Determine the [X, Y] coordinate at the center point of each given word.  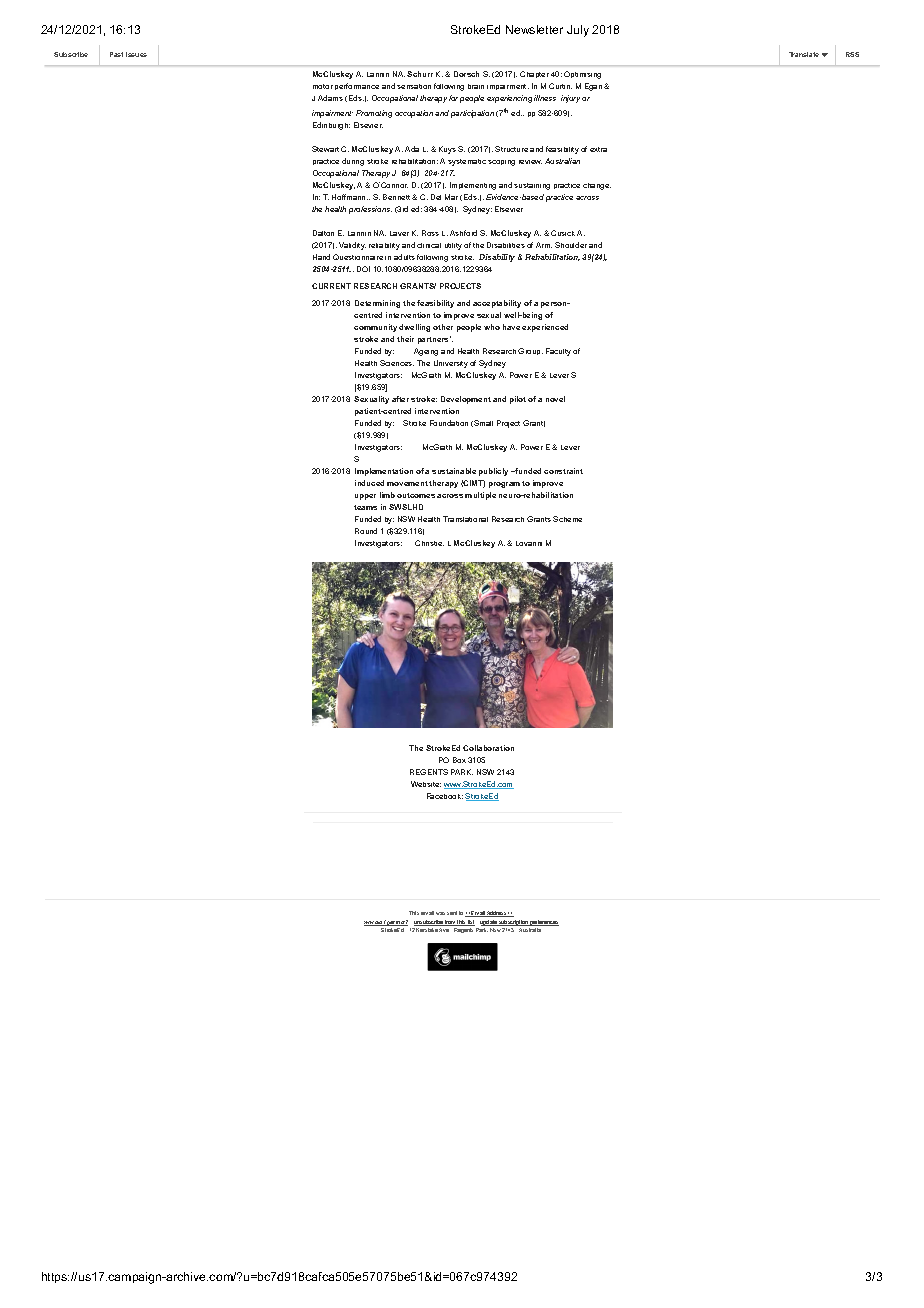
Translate [804, 54]
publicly [493, 472]
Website [426, 784]
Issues [136, 54]
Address [498, 914]
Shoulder [571, 245]
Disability [497, 258]
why [369, 923]
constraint [563, 471]
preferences [544, 923]
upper [365, 497]
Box [459, 760]
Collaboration [488, 748]
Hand [321, 257]
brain [476, 86]
